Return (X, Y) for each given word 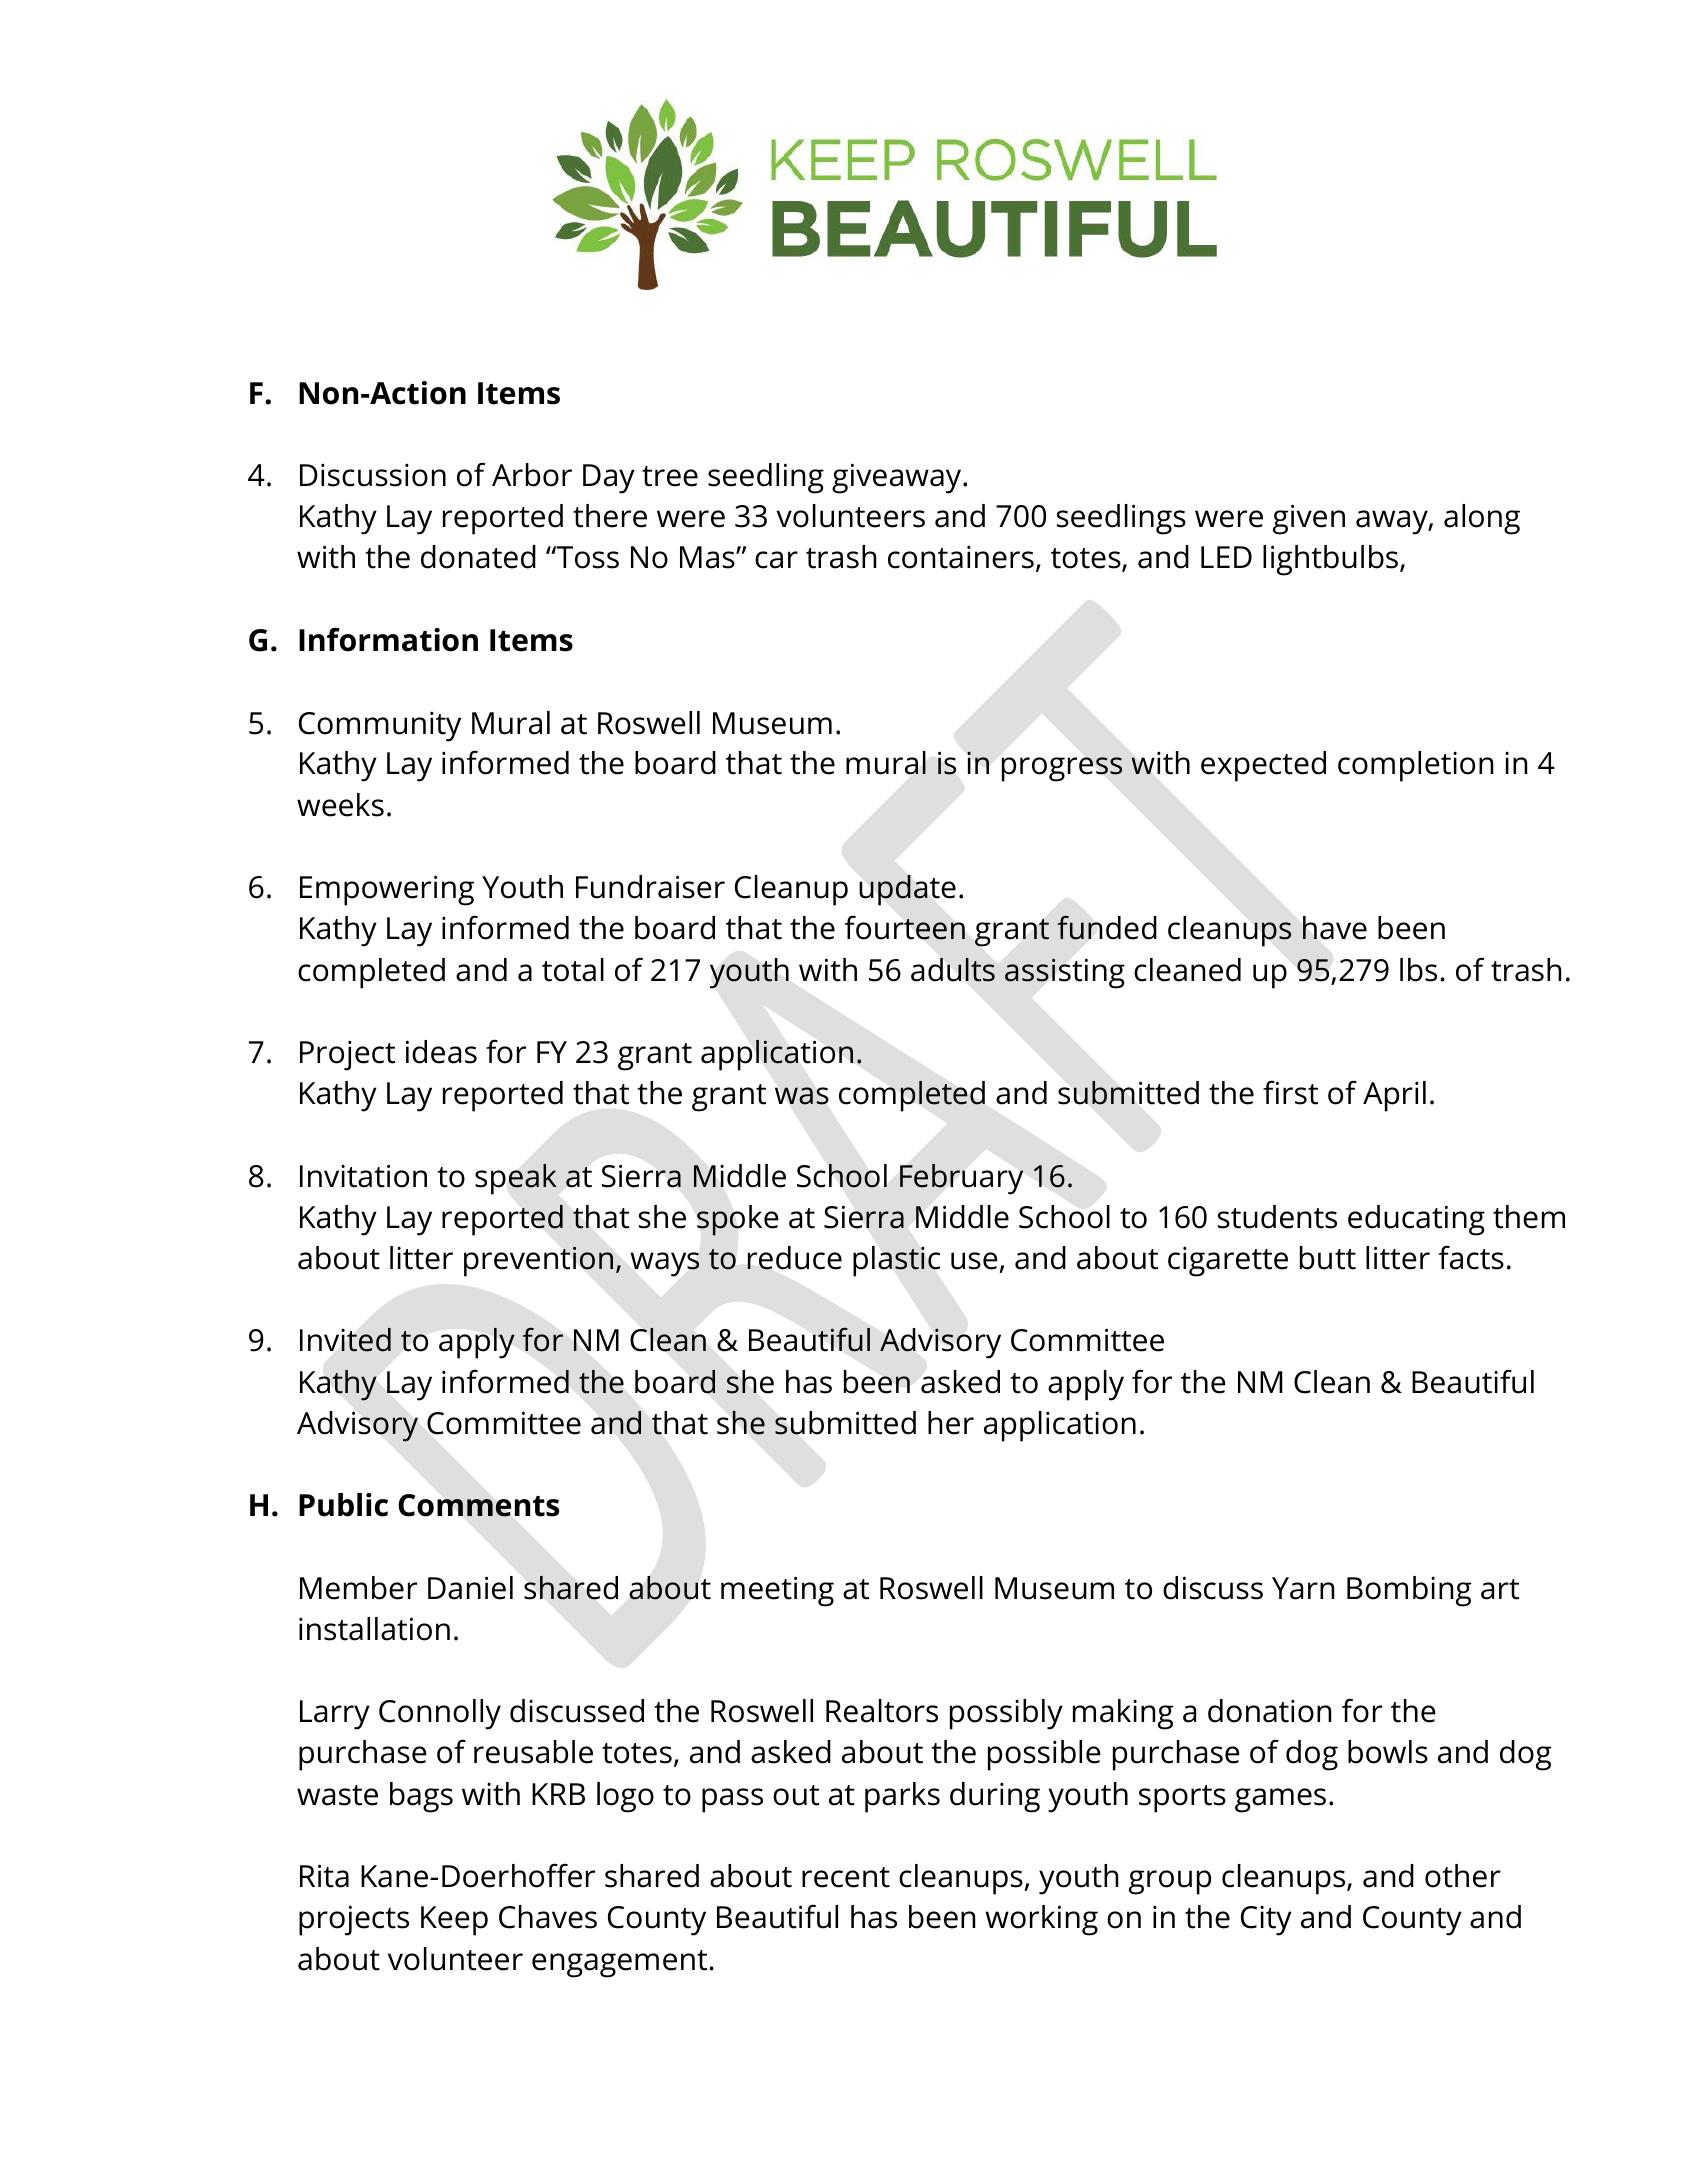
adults (953, 970)
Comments (478, 1505)
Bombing (1409, 1591)
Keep (454, 1921)
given (1309, 519)
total (573, 970)
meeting (777, 1591)
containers (961, 557)
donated (478, 557)
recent (846, 1877)
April (1394, 1096)
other (1463, 1876)
